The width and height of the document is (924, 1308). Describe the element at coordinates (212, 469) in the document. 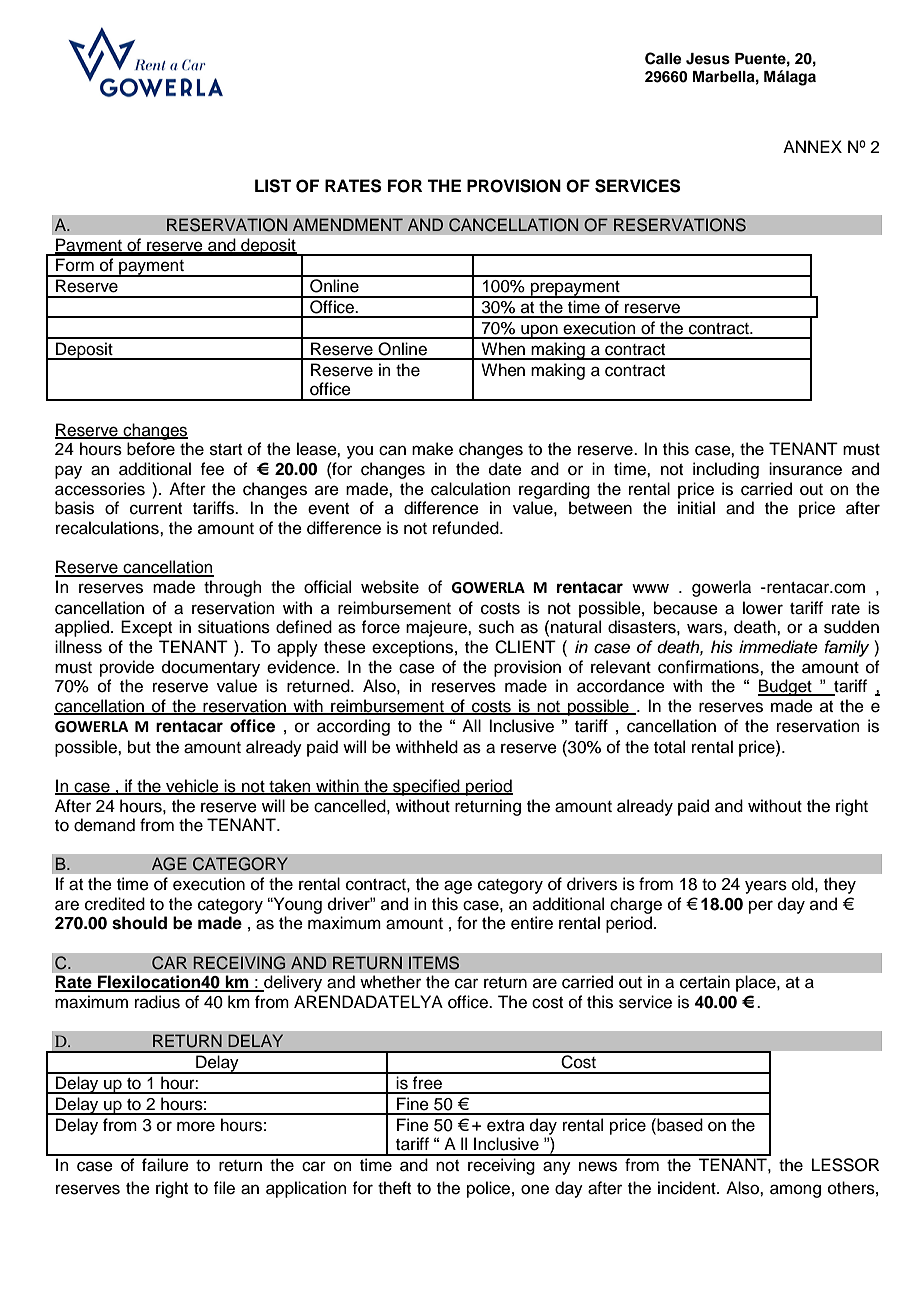

I see `fee` at that location.
